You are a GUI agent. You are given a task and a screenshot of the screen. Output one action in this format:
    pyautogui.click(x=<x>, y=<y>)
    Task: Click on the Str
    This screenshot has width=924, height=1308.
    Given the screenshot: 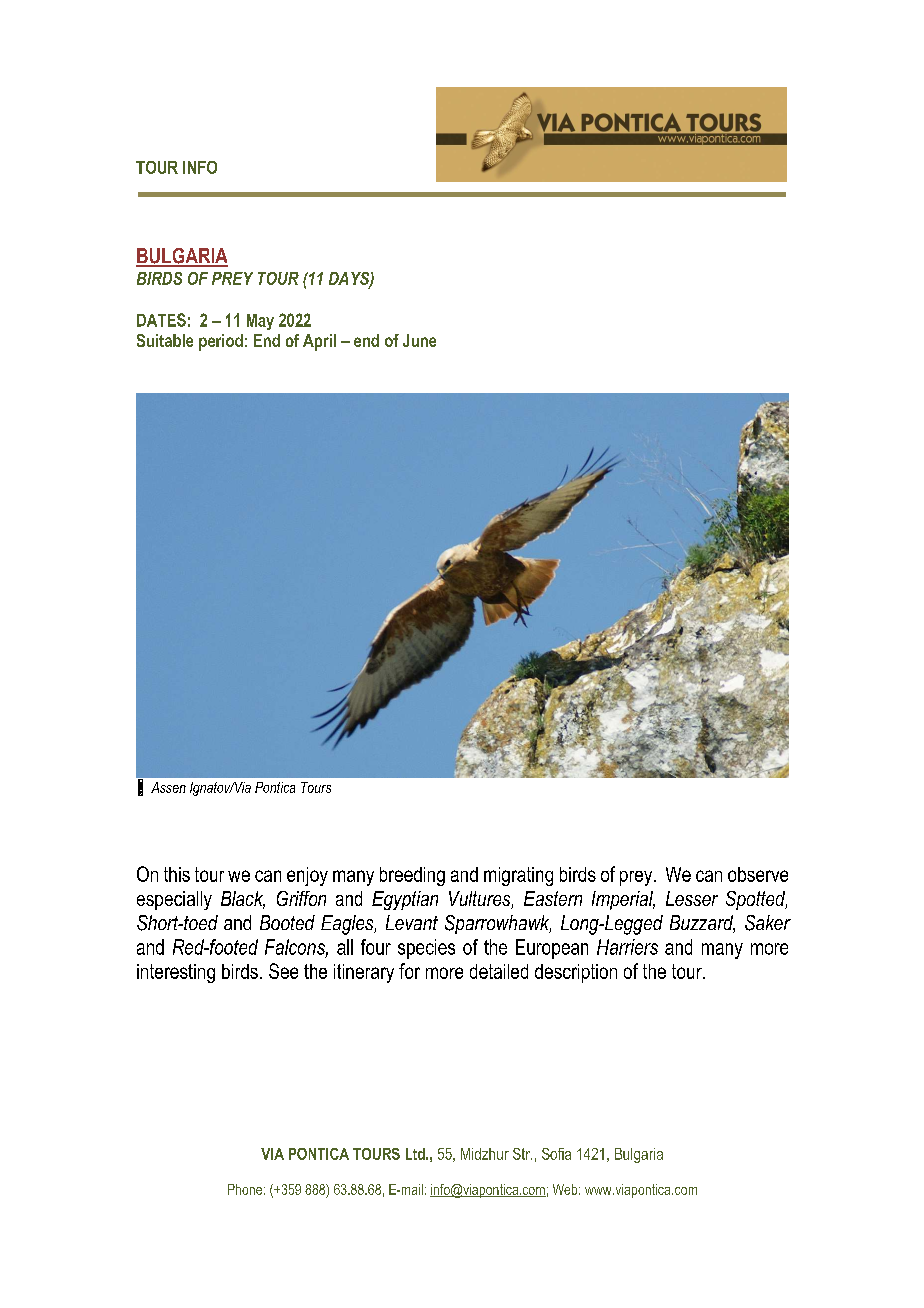 What is the action you would take?
    pyautogui.click(x=522, y=1154)
